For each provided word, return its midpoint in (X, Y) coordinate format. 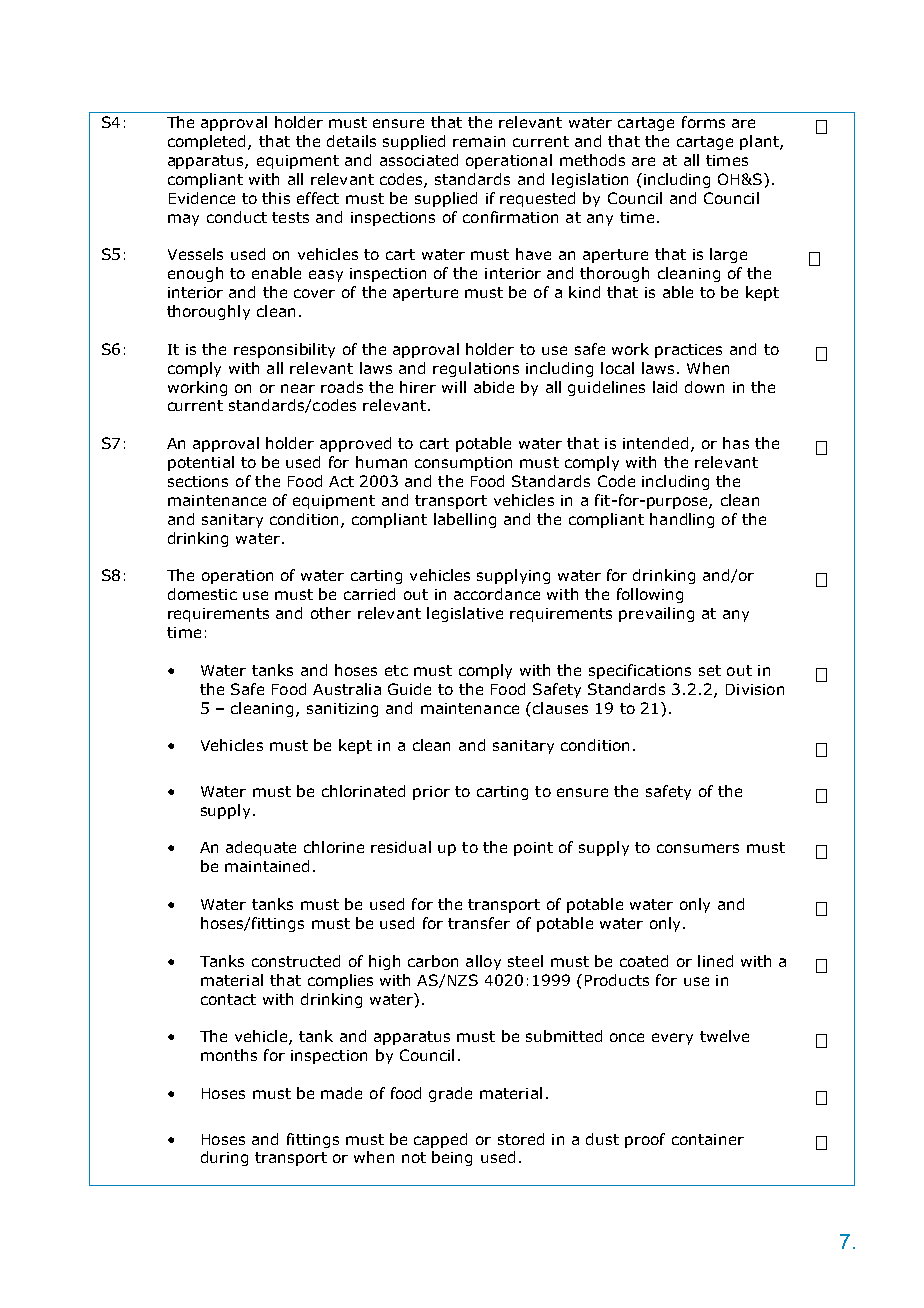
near (298, 388)
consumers (698, 848)
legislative (465, 614)
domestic (202, 594)
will (454, 387)
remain (479, 141)
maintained (267, 866)
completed (208, 142)
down (704, 387)
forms (703, 122)
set (710, 670)
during (224, 1158)
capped (440, 1140)
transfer (479, 923)
